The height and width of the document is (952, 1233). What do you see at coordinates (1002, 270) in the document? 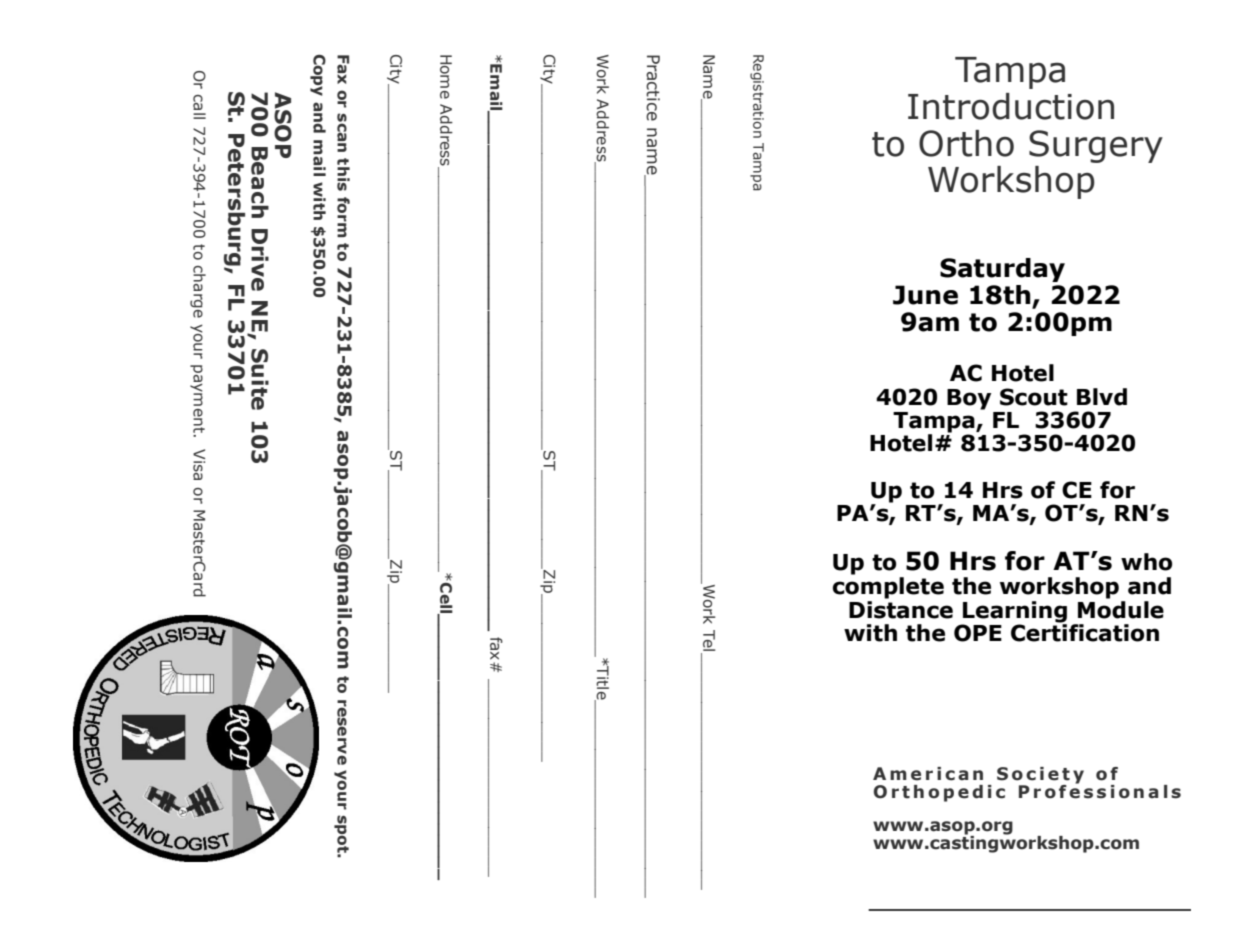
I see `Saturday` at bounding box center [1002, 270].
